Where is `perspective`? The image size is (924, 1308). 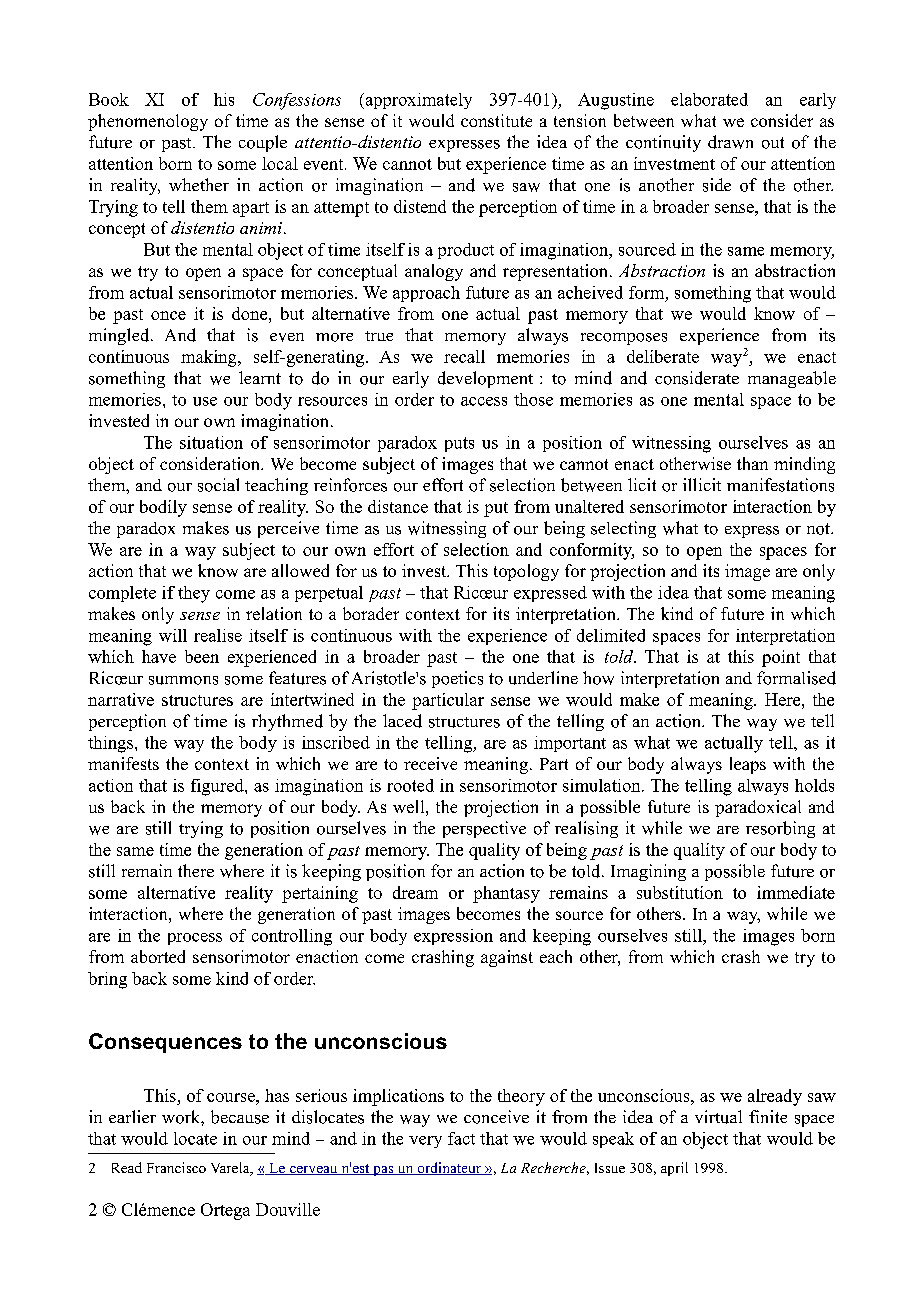 perspective is located at coordinates (484, 829).
